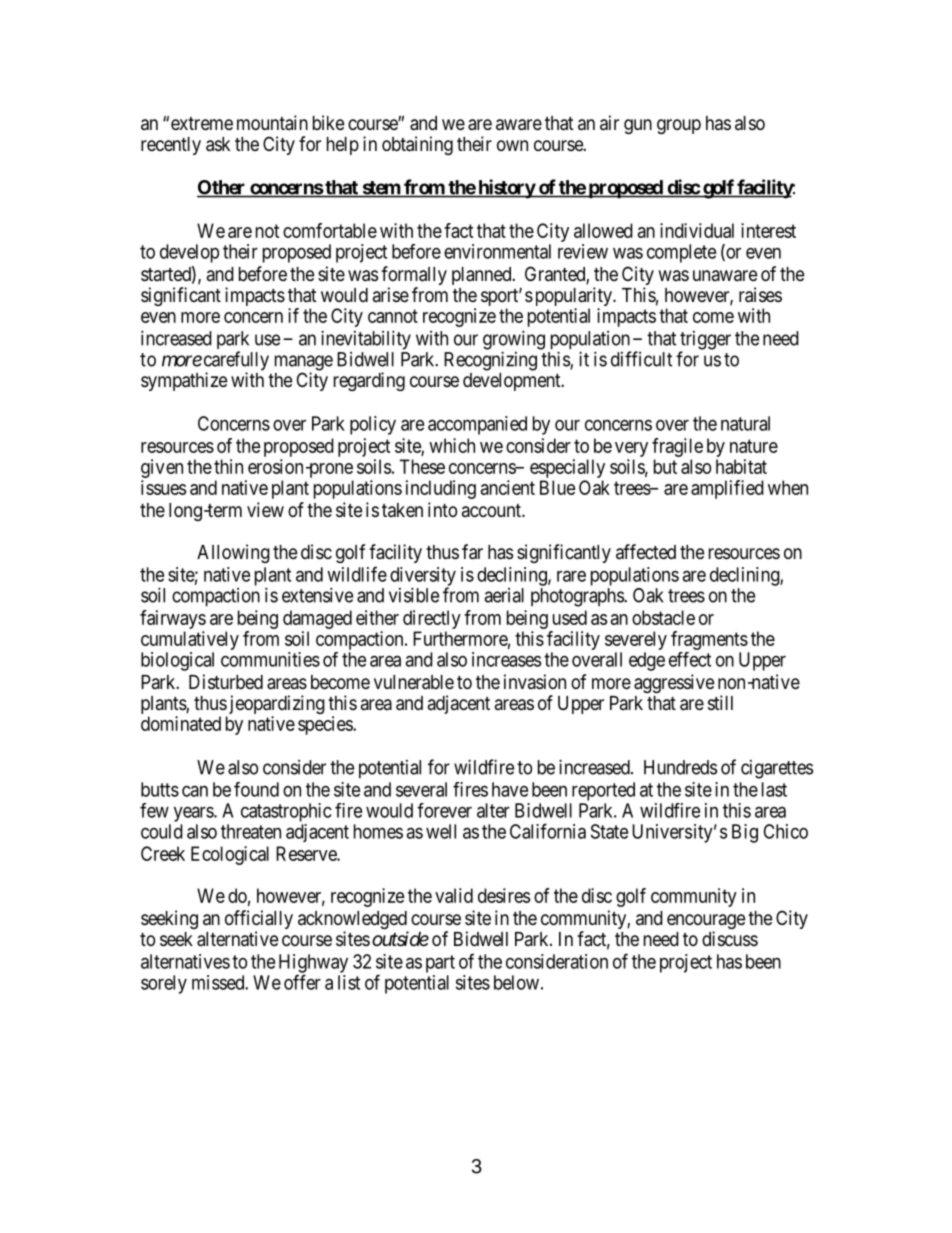 This document has width=952, height=1233. What do you see at coordinates (218, 144) in the document?
I see `ask` at bounding box center [218, 144].
